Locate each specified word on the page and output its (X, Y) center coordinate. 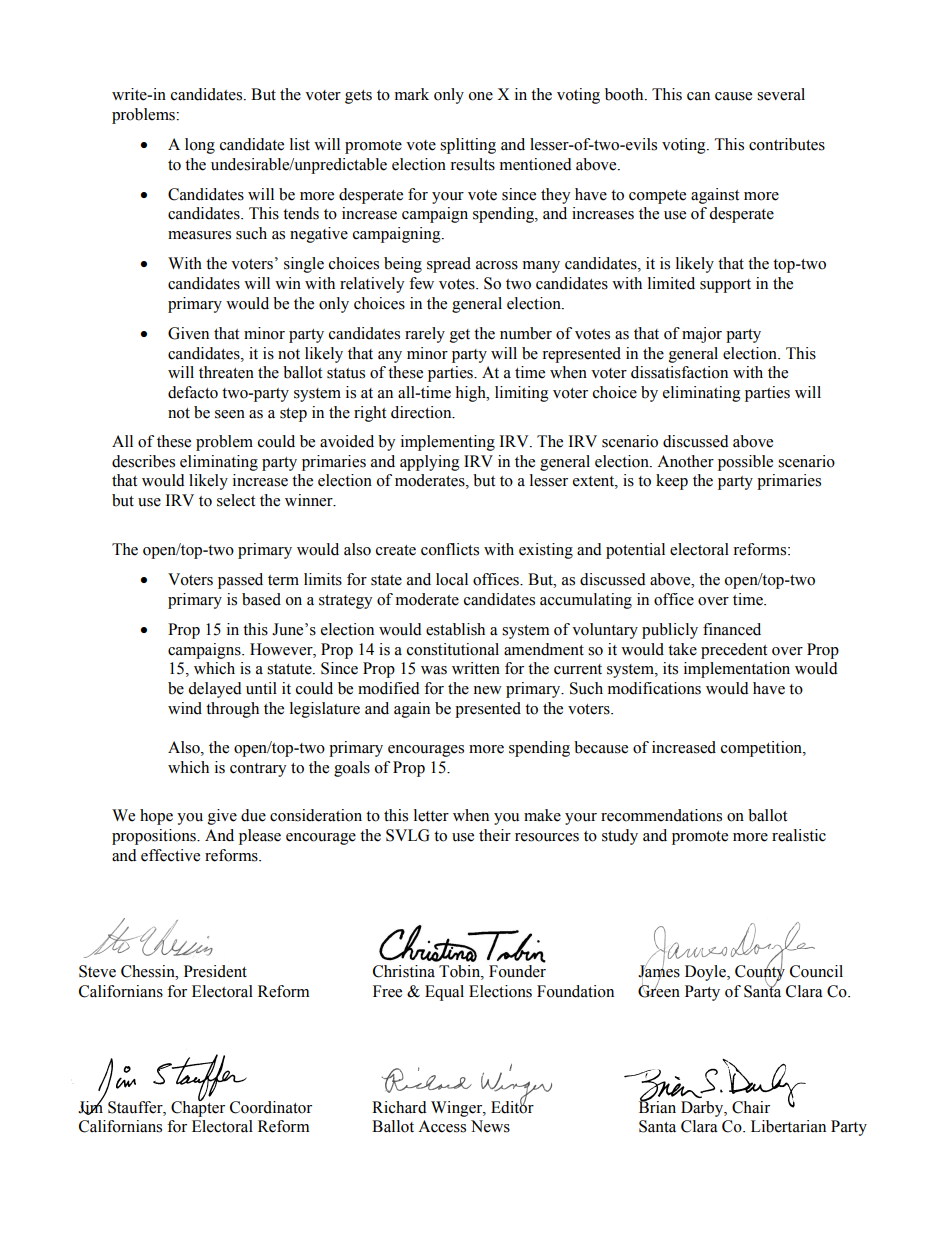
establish (455, 629)
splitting (468, 146)
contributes (787, 144)
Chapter (198, 1107)
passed (240, 581)
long (200, 146)
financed (732, 629)
